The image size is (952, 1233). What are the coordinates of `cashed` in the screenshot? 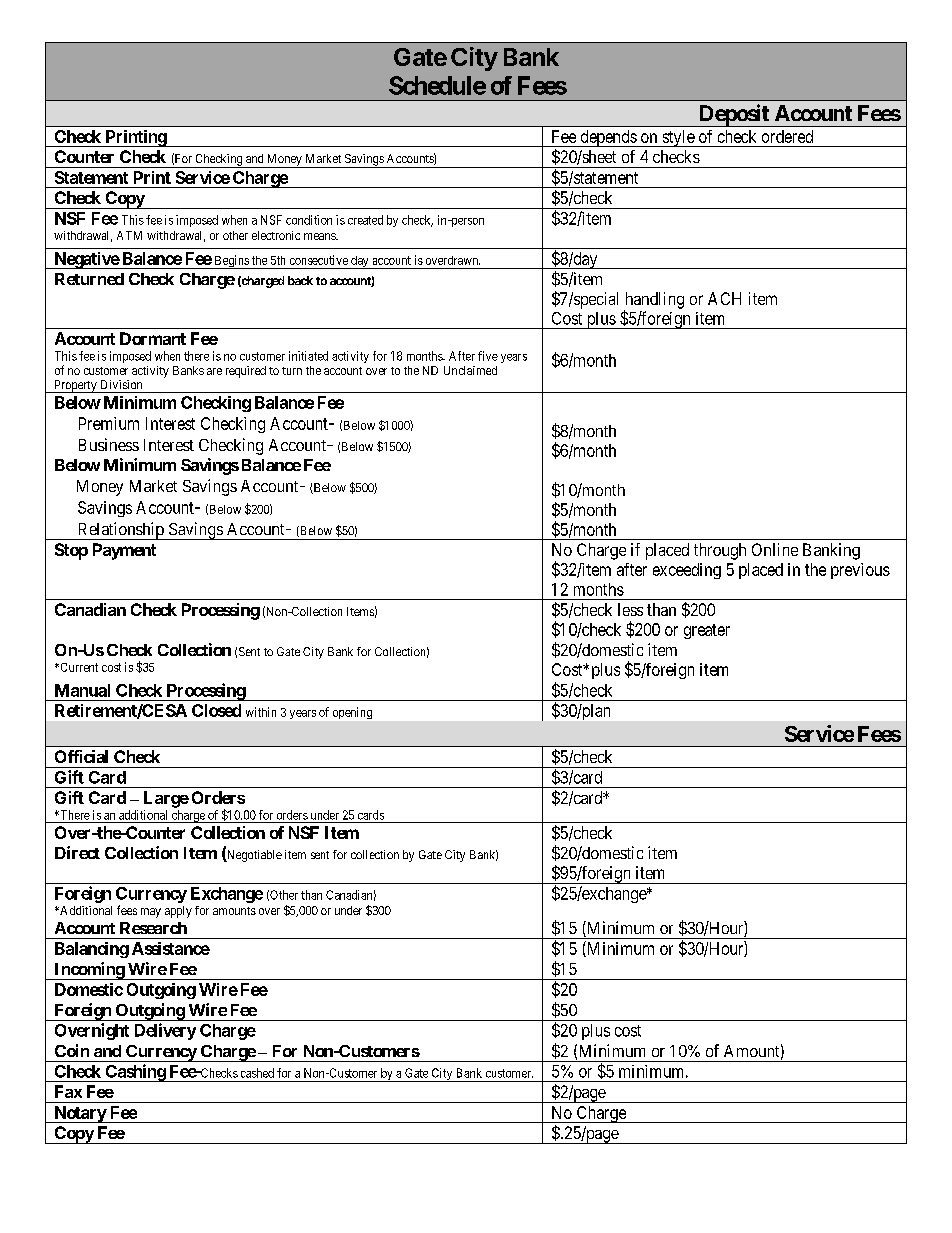 It's located at (257, 1073).
